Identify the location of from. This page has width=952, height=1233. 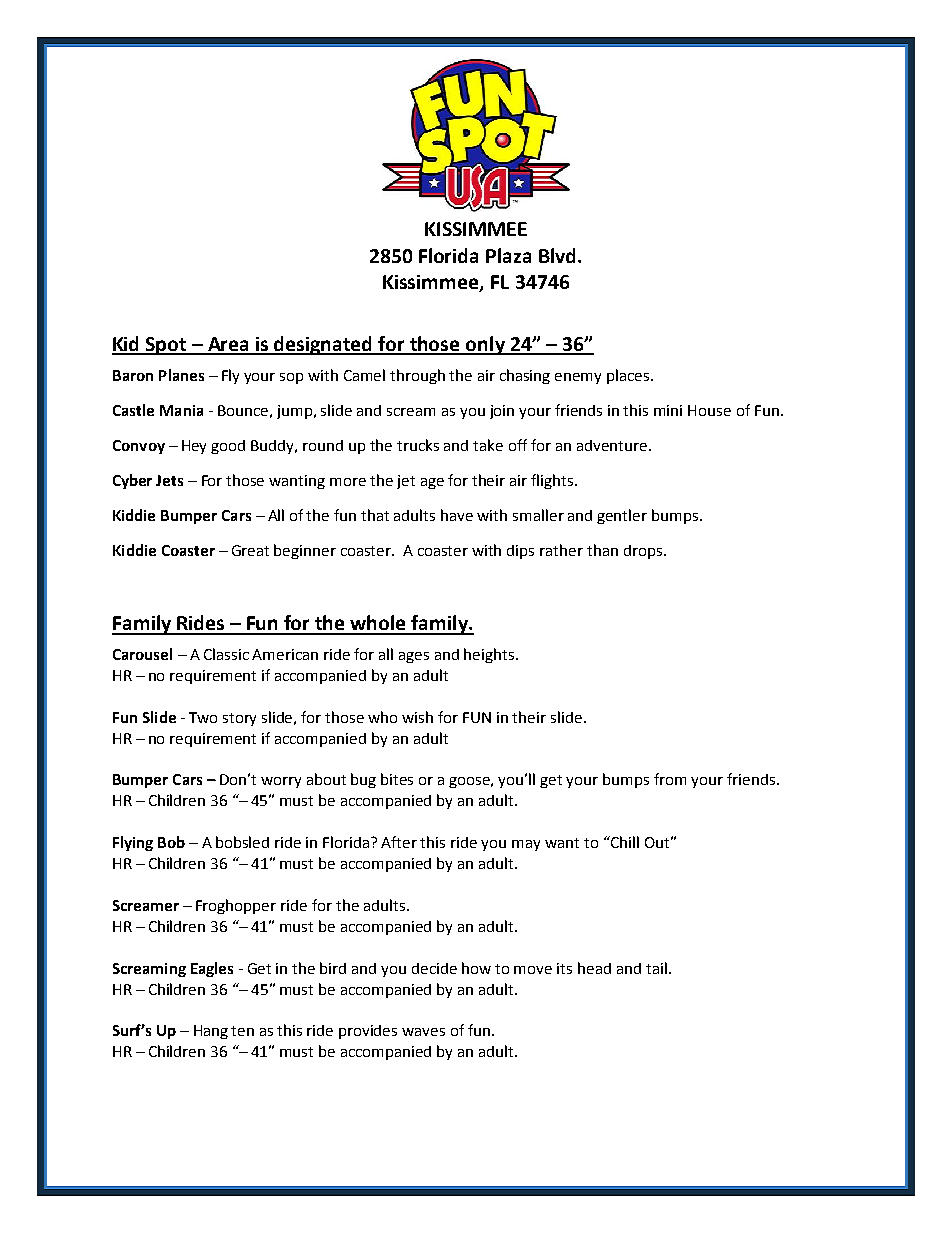
(670, 779).
